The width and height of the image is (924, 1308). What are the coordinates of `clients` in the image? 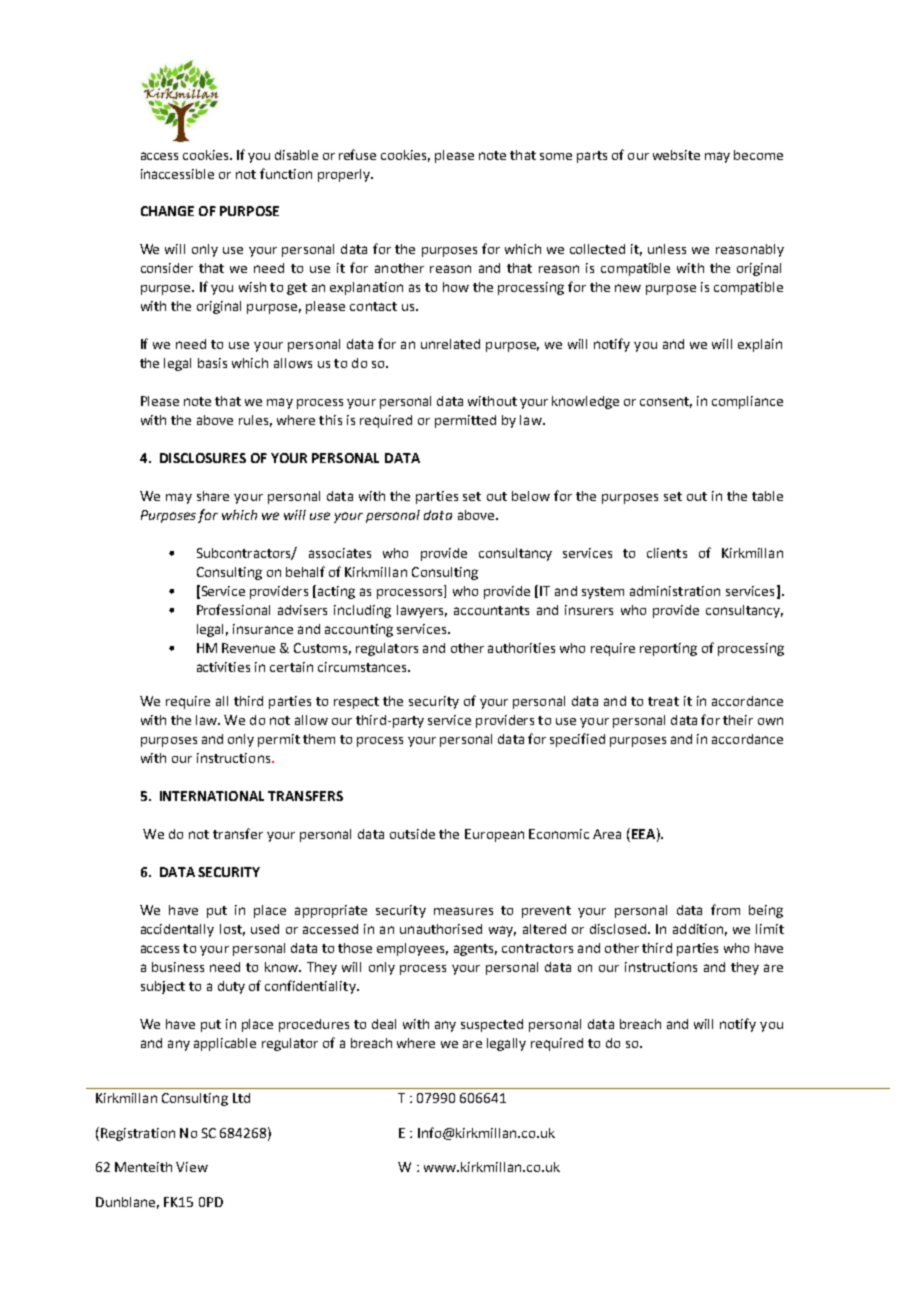 It's located at (667, 553).
